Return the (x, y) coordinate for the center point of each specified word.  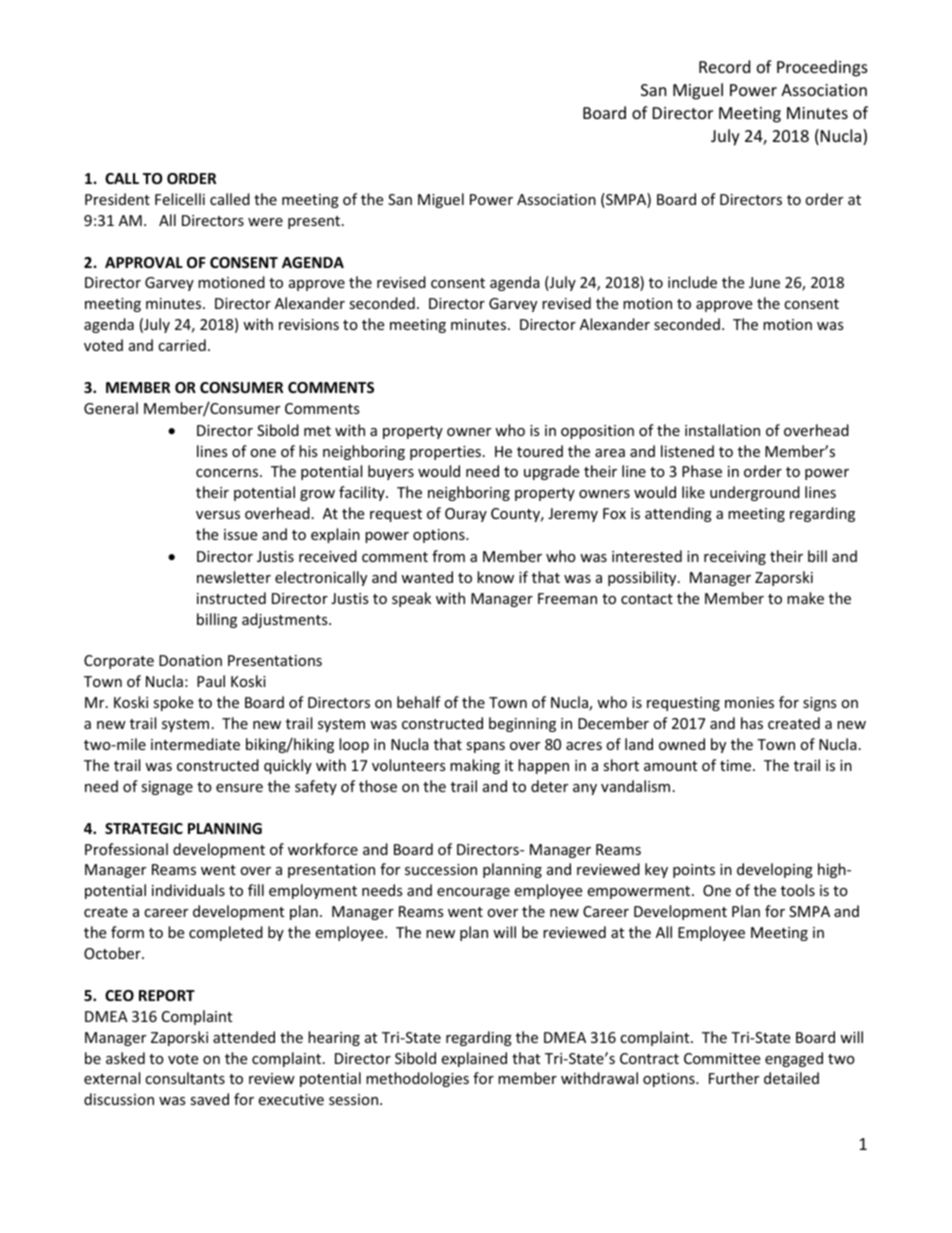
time (737, 765)
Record (724, 66)
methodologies (417, 1079)
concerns (228, 473)
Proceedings (822, 68)
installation (722, 430)
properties (445, 453)
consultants (185, 1078)
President (117, 199)
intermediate (195, 744)
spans (485, 747)
